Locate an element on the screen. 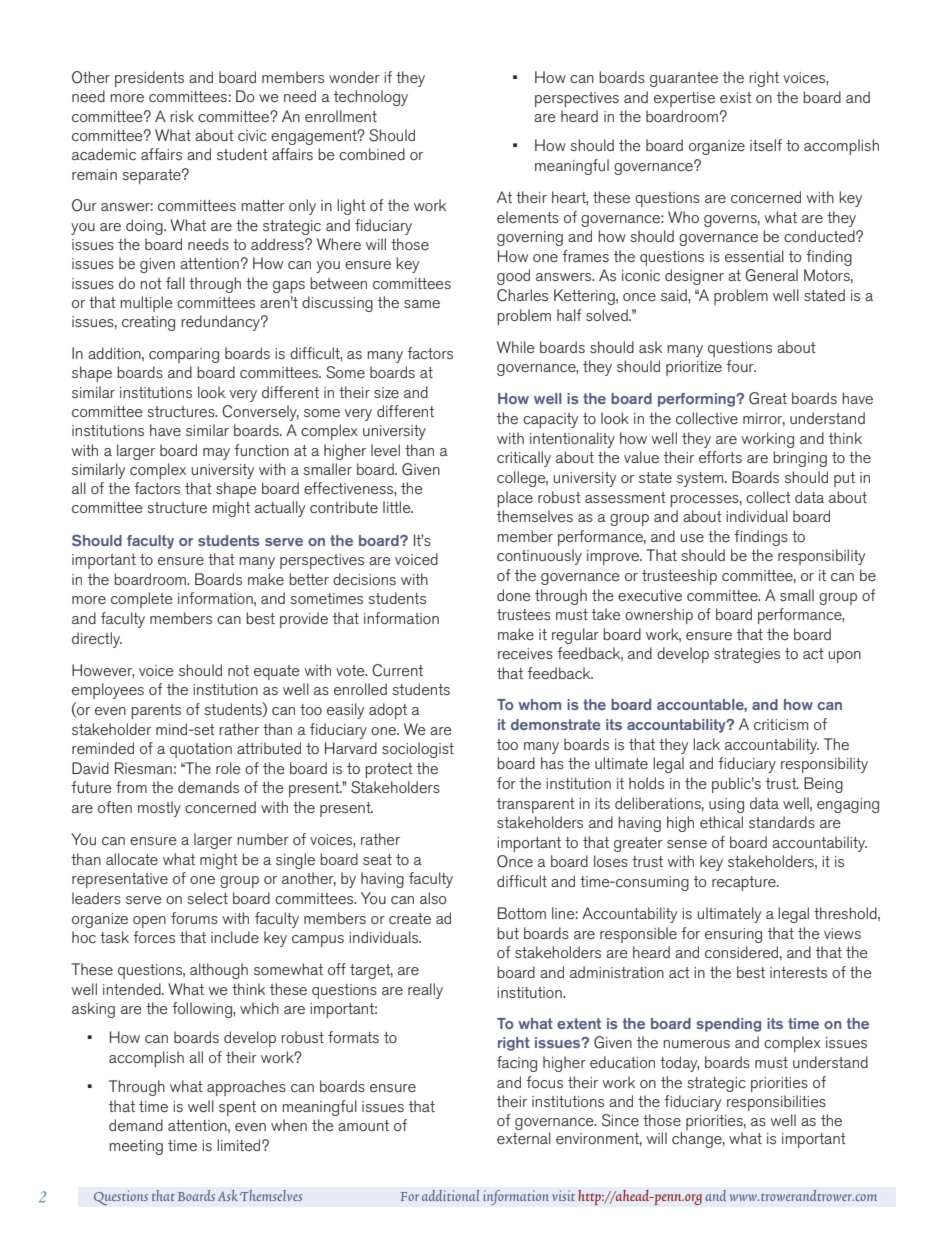  receives is located at coordinates (525, 653).
